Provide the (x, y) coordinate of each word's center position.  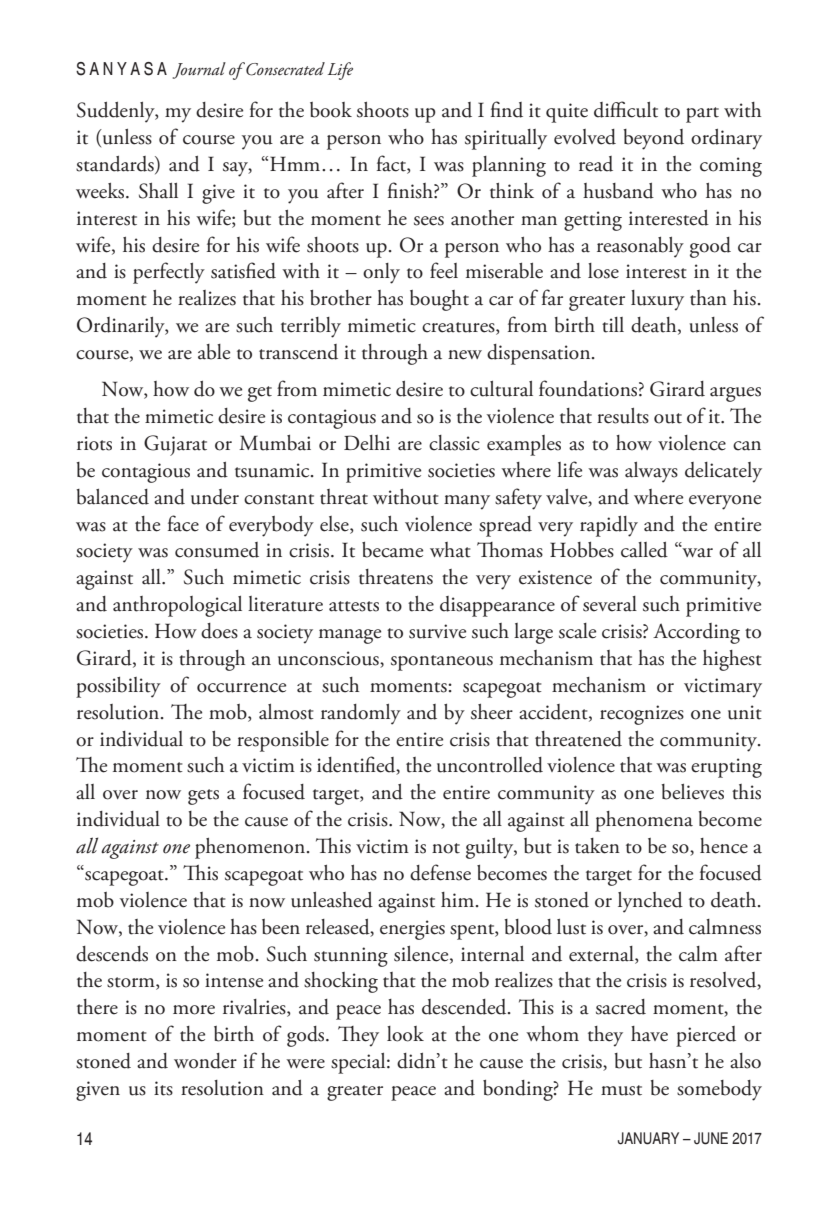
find (507, 109)
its (163, 1088)
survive (437, 631)
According (696, 633)
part (702, 115)
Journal (199, 70)
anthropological (177, 606)
